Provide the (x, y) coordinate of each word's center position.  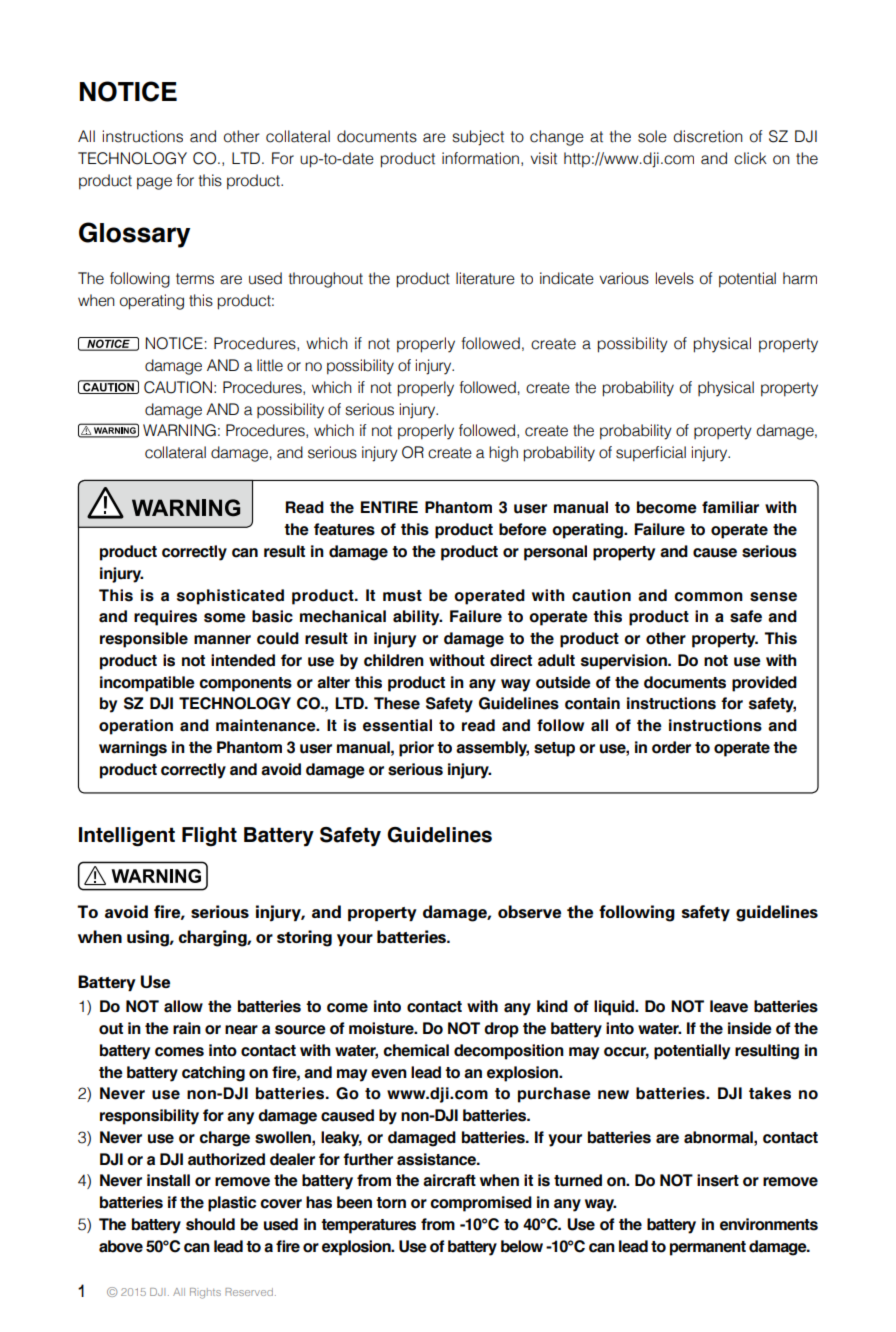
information (480, 158)
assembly (492, 749)
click (750, 158)
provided (764, 684)
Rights (205, 1293)
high (503, 454)
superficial (651, 454)
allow (183, 1006)
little (270, 365)
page (154, 183)
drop (501, 1030)
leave (729, 1006)
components (245, 684)
